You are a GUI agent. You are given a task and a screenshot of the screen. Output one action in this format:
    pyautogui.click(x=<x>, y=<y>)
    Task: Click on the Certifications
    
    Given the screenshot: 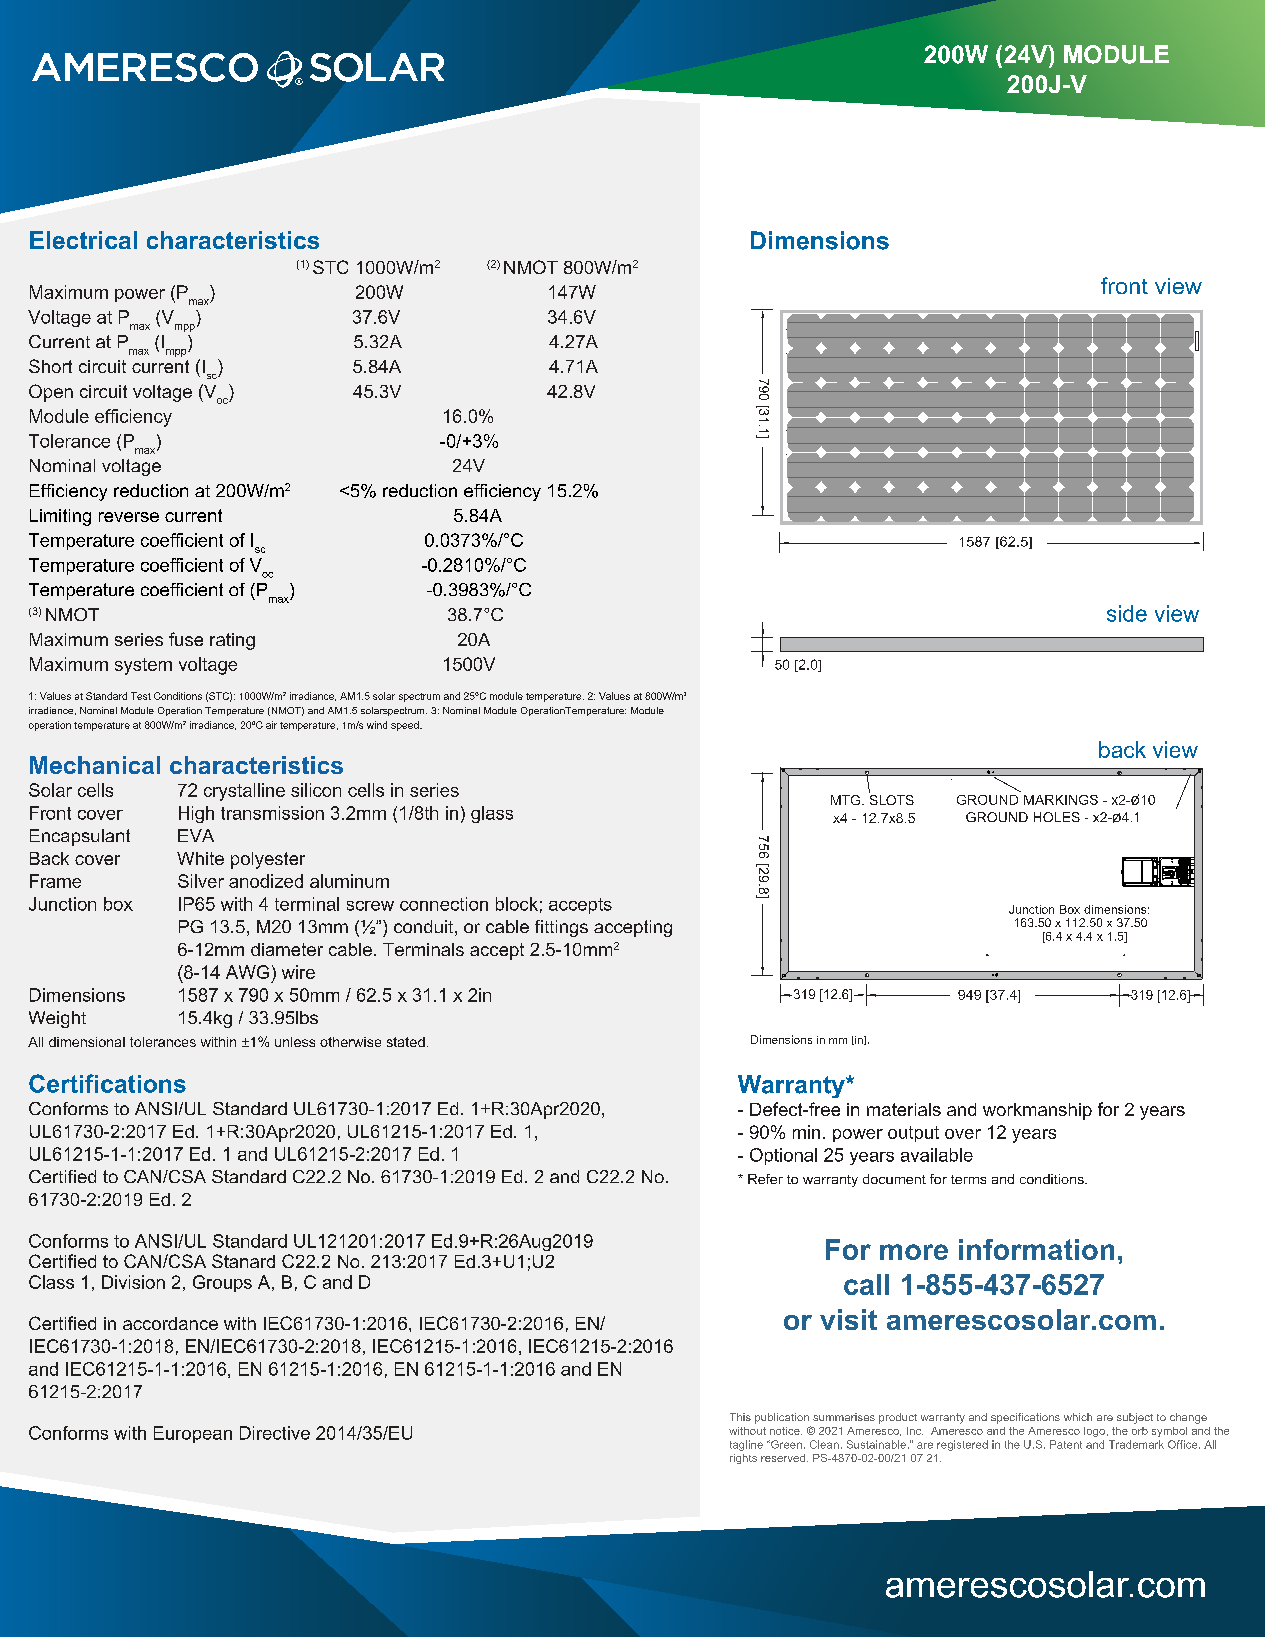 What is the action you would take?
    pyautogui.click(x=107, y=1083)
